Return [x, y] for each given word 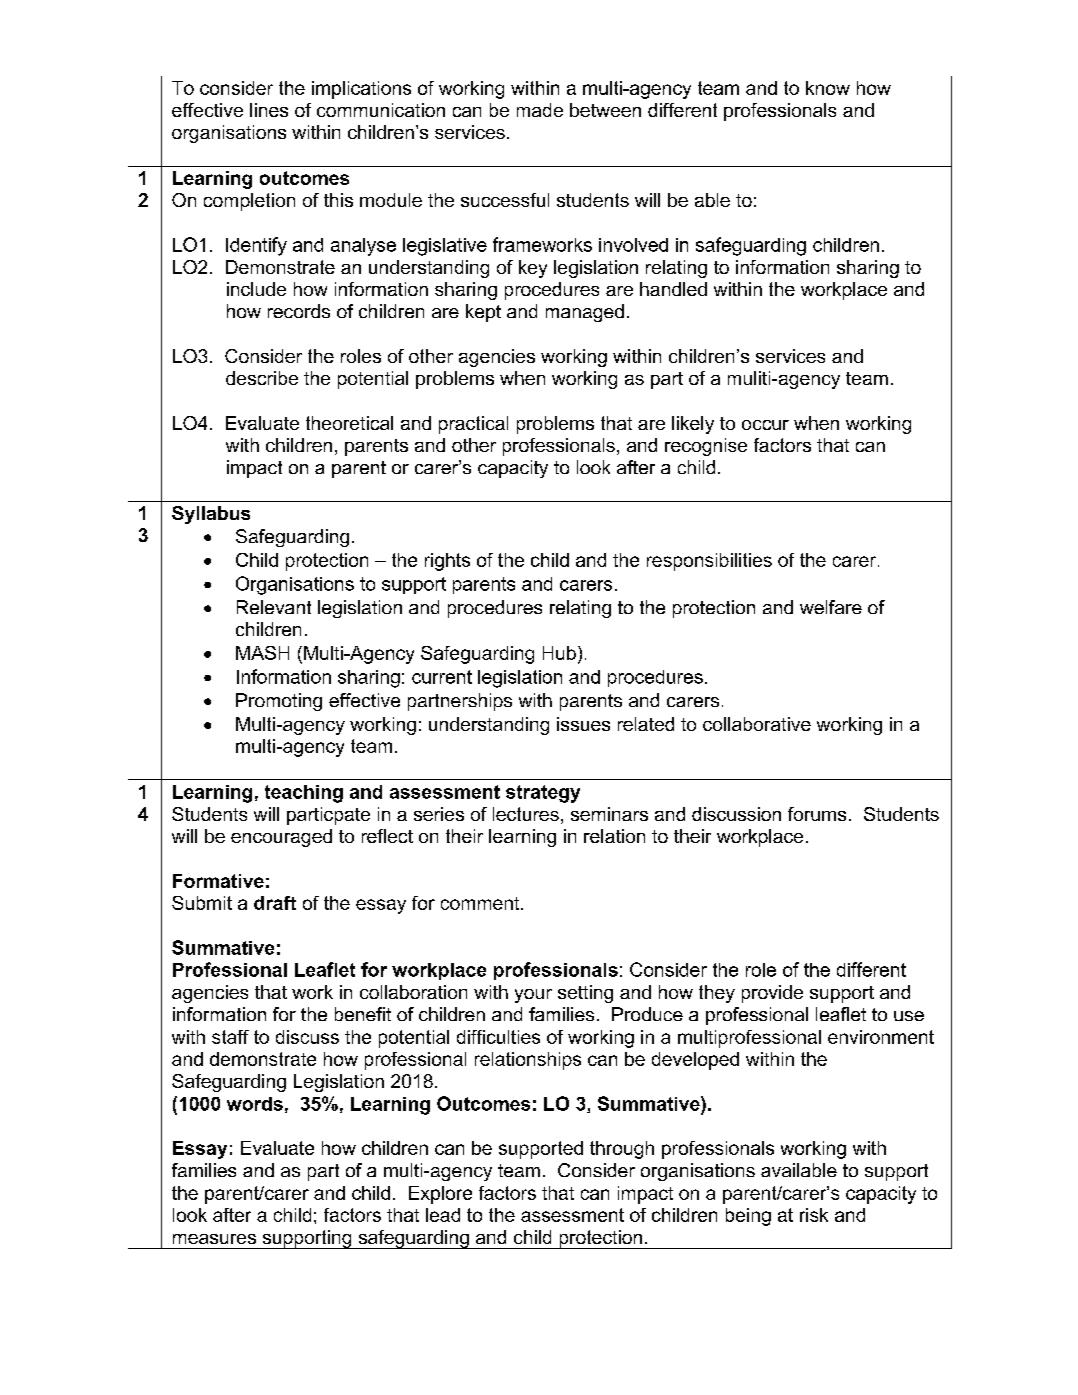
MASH [262, 653]
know [828, 88]
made [540, 110]
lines [269, 110]
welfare [831, 607]
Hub [559, 653]
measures [214, 1239]
